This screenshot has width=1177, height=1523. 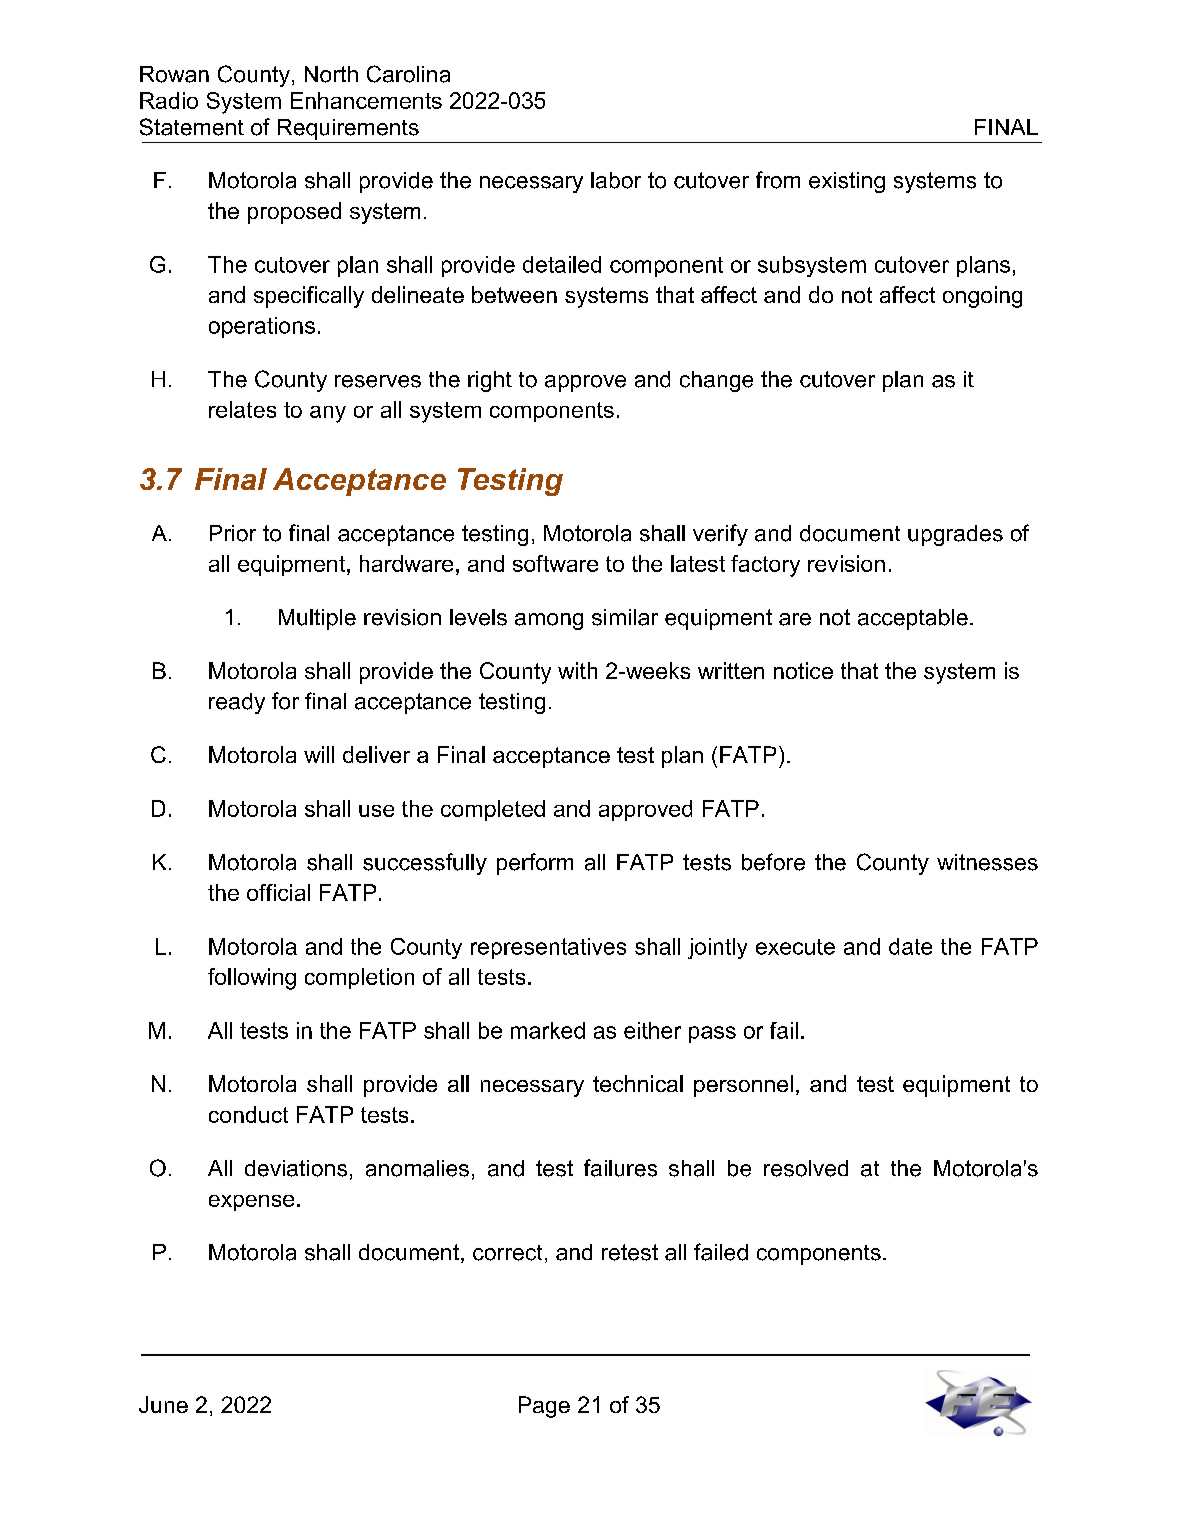 I want to click on following, so click(x=252, y=979).
